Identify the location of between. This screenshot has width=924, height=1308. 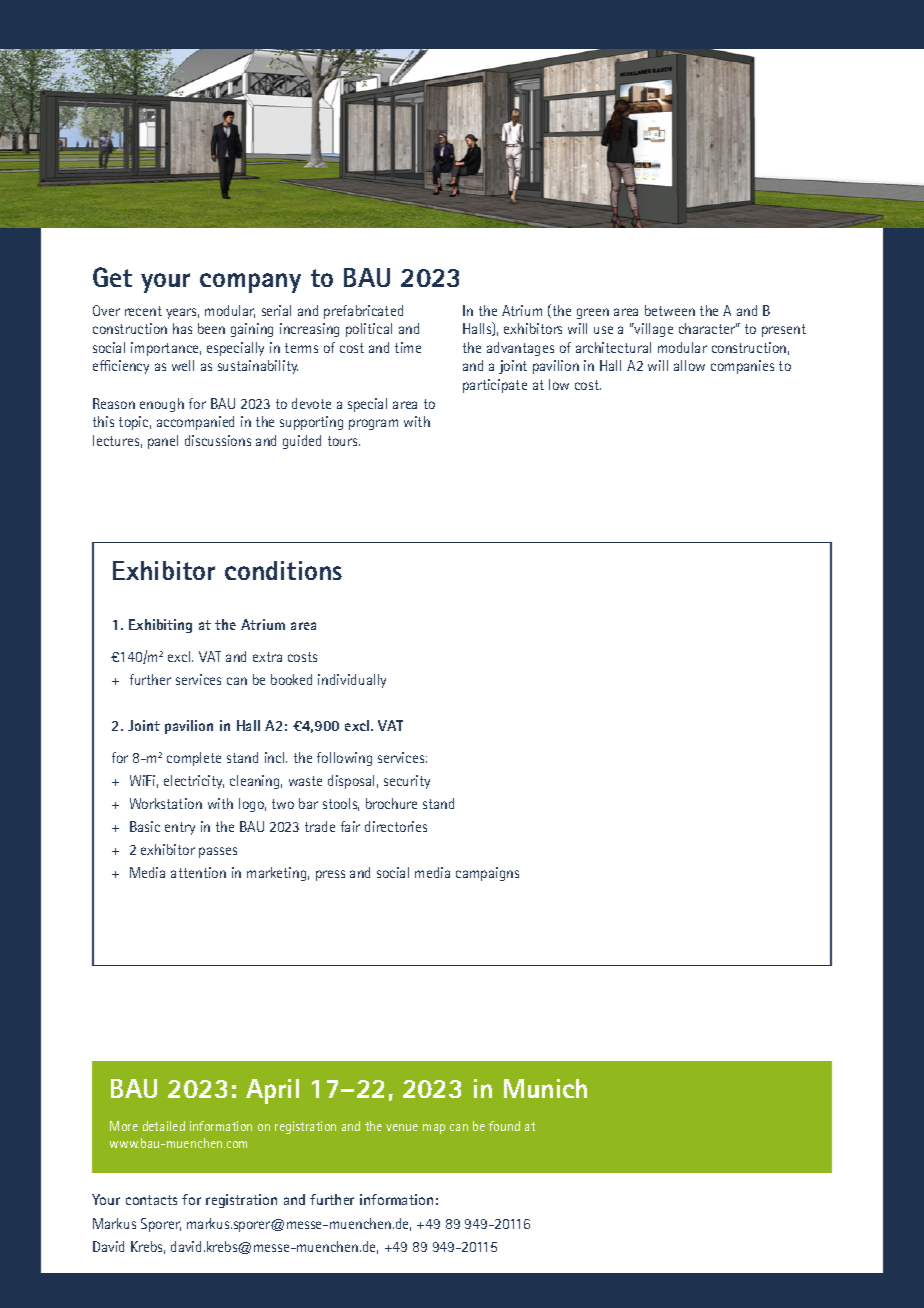
(670, 310).
